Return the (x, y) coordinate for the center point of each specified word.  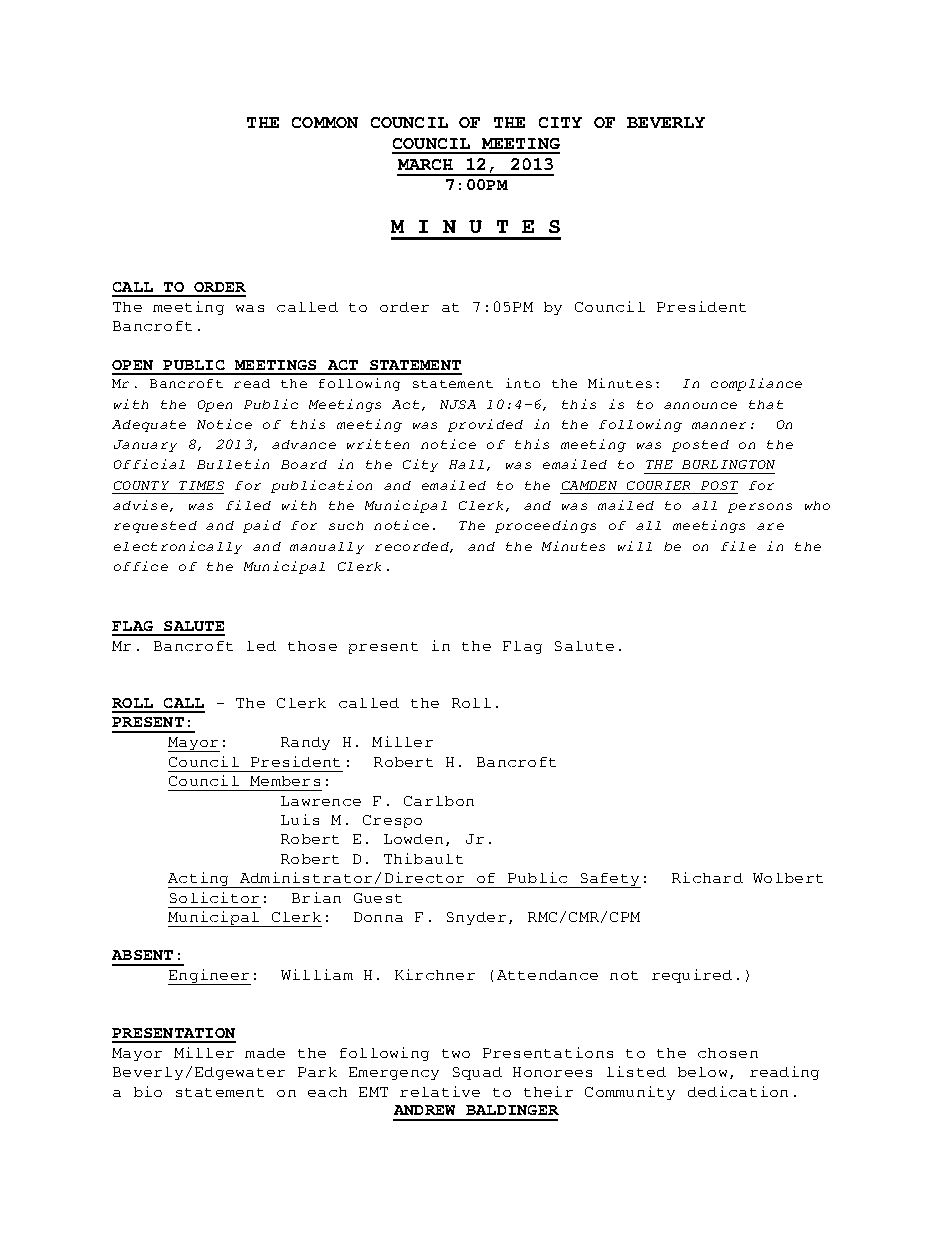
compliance (756, 384)
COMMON (325, 122)
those (312, 646)
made (265, 1053)
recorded (413, 547)
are (770, 526)
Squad (477, 1073)
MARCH (425, 164)
